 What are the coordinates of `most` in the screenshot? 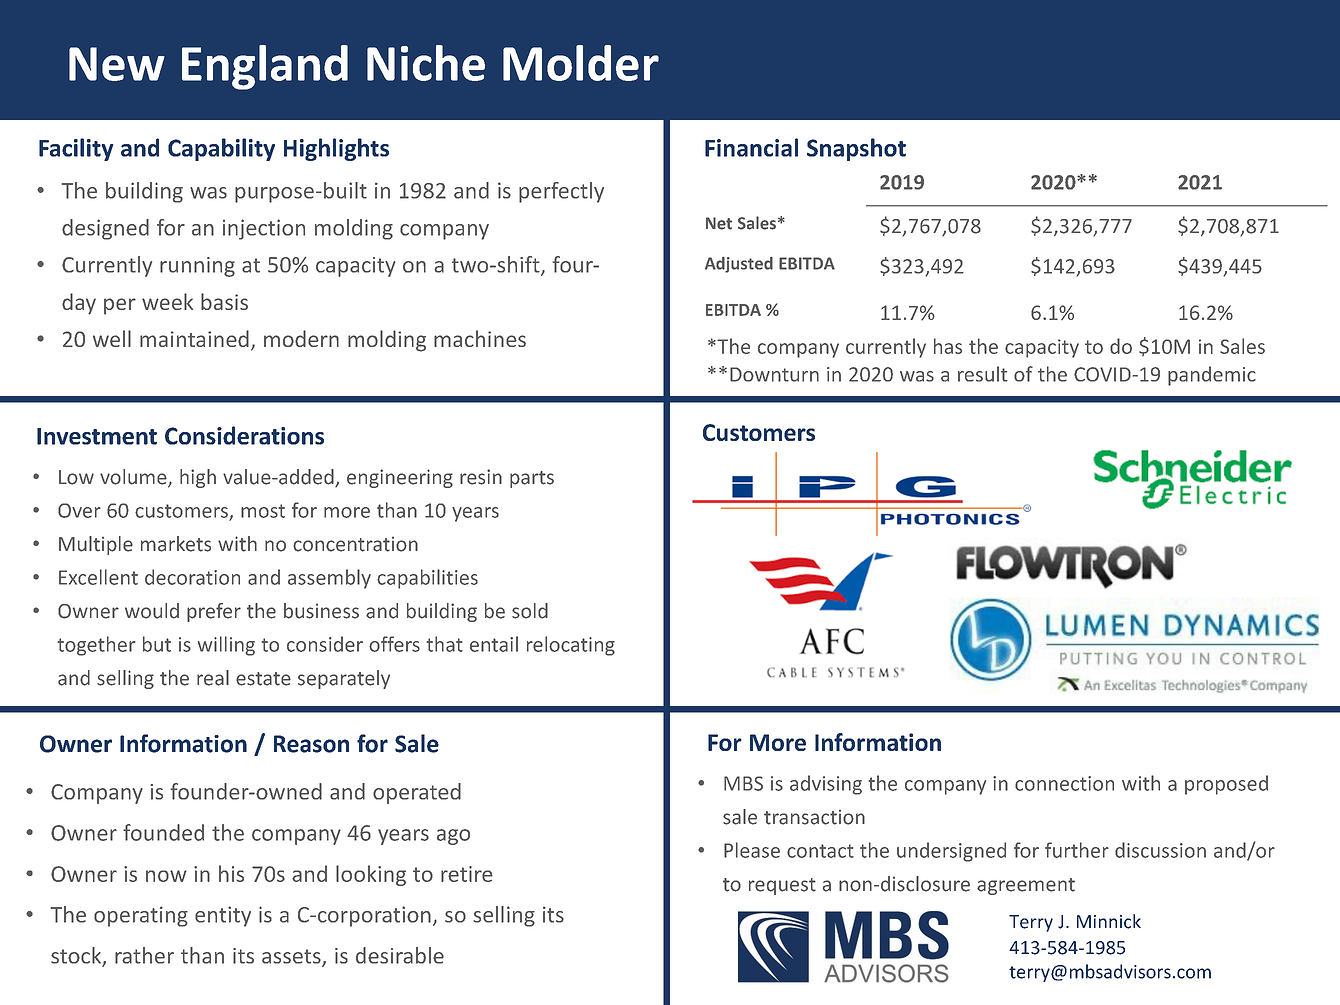 It's located at (263, 511).
